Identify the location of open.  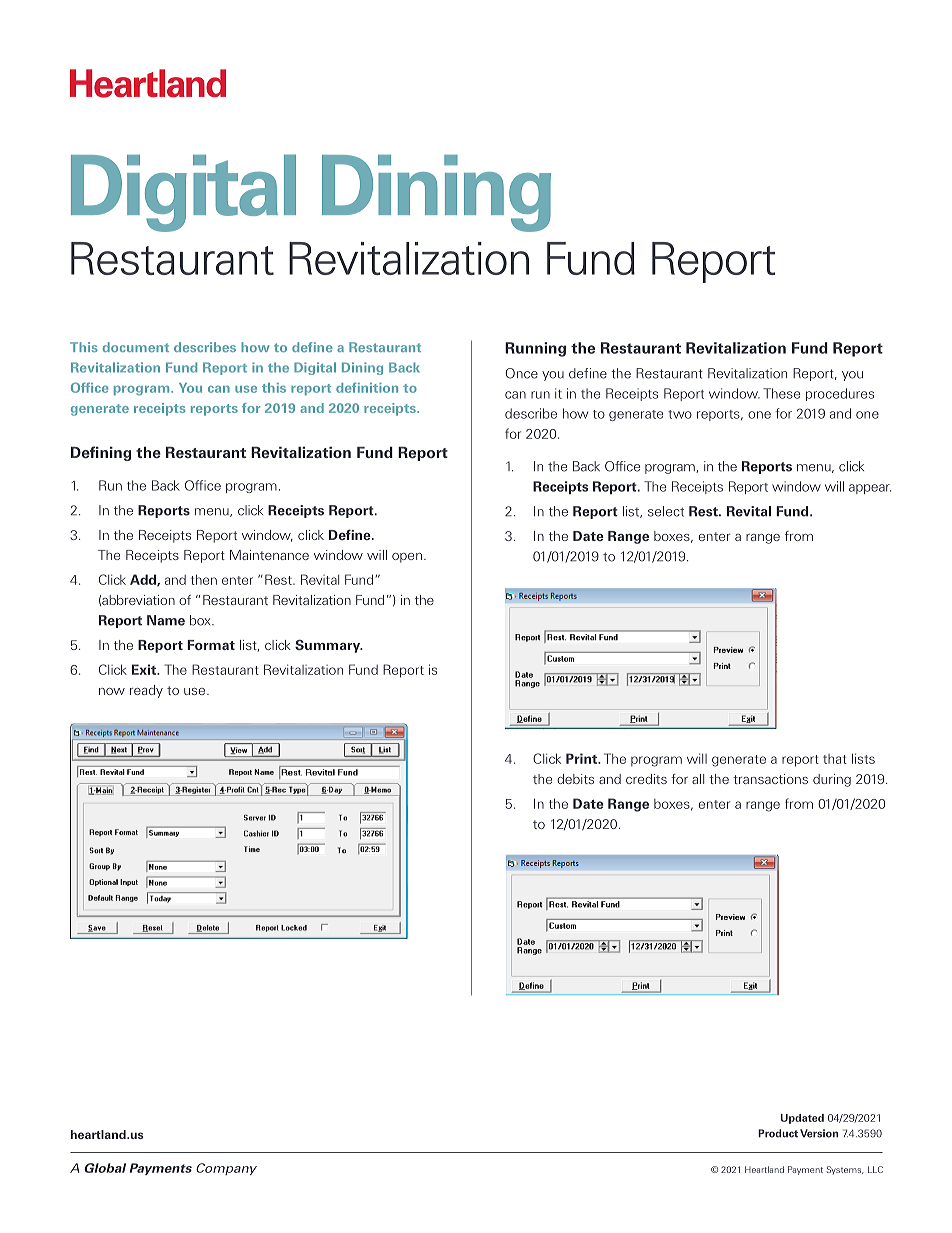
(407, 558).
